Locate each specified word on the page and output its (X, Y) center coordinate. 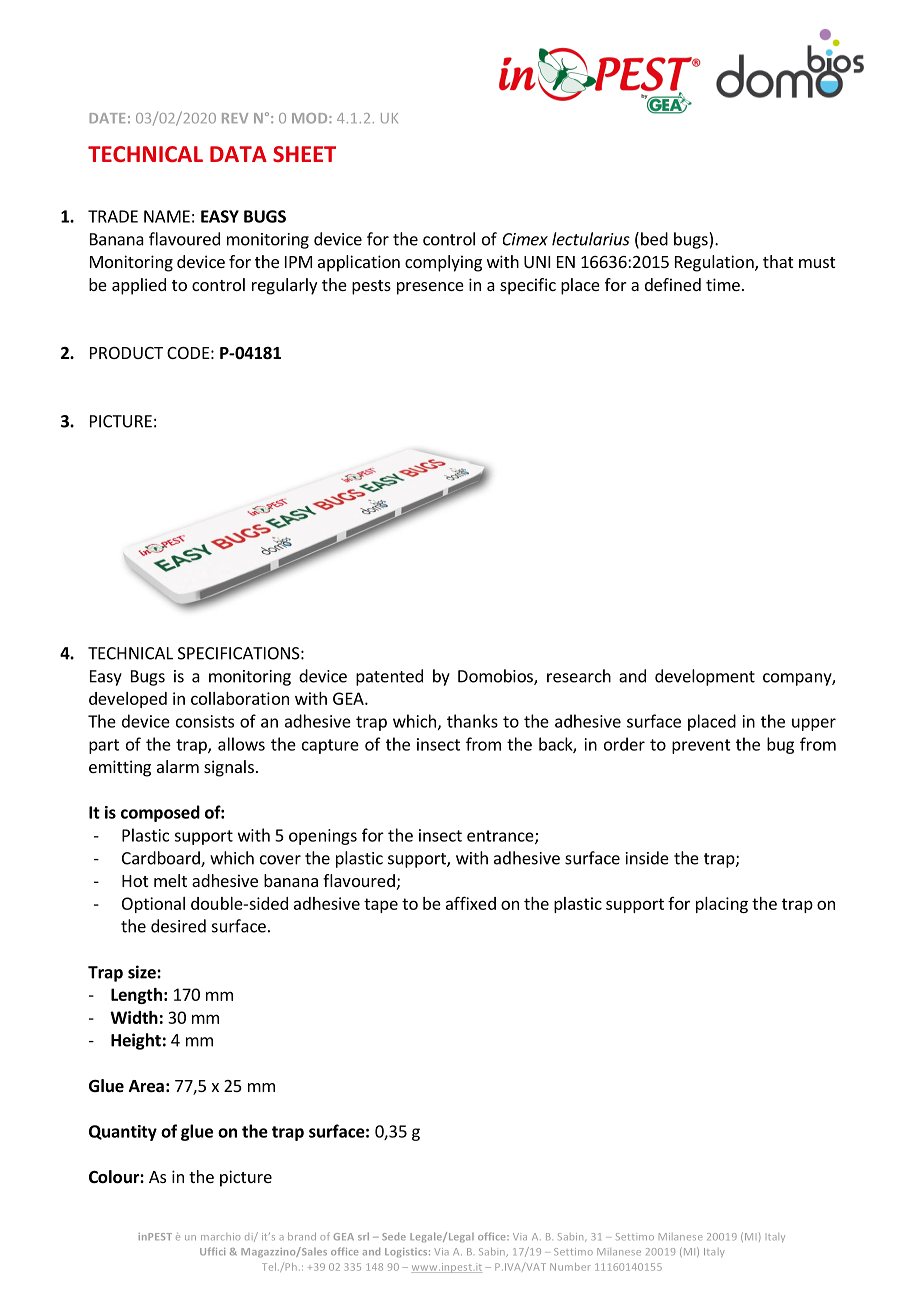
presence (430, 288)
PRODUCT (126, 353)
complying (443, 263)
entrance (501, 837)
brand (302, 1237)
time (723, 284)
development (705, 677)
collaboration (240, 698)
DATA (238, 154)
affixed (471, 903)
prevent (701, 746)
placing (722, 905)
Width (134, 1017)
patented (389, 677)
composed (160, 813)
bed (654, 239)
